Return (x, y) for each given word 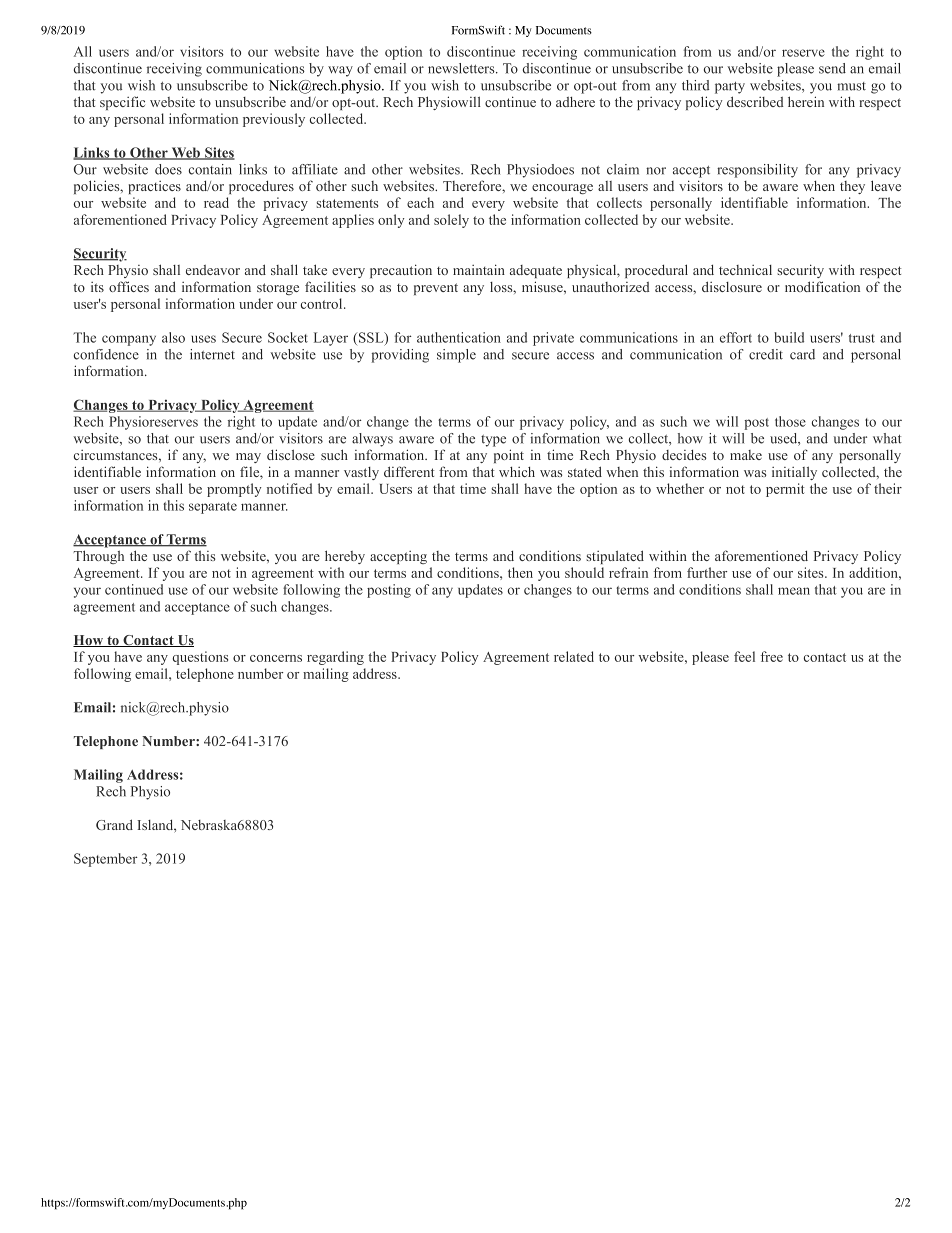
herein (806, 101)
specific (122, 103)
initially (794, 473)
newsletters (462, 68)
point (509, 456)
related (574, 656)
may (248, 458)
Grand (114, 824)
